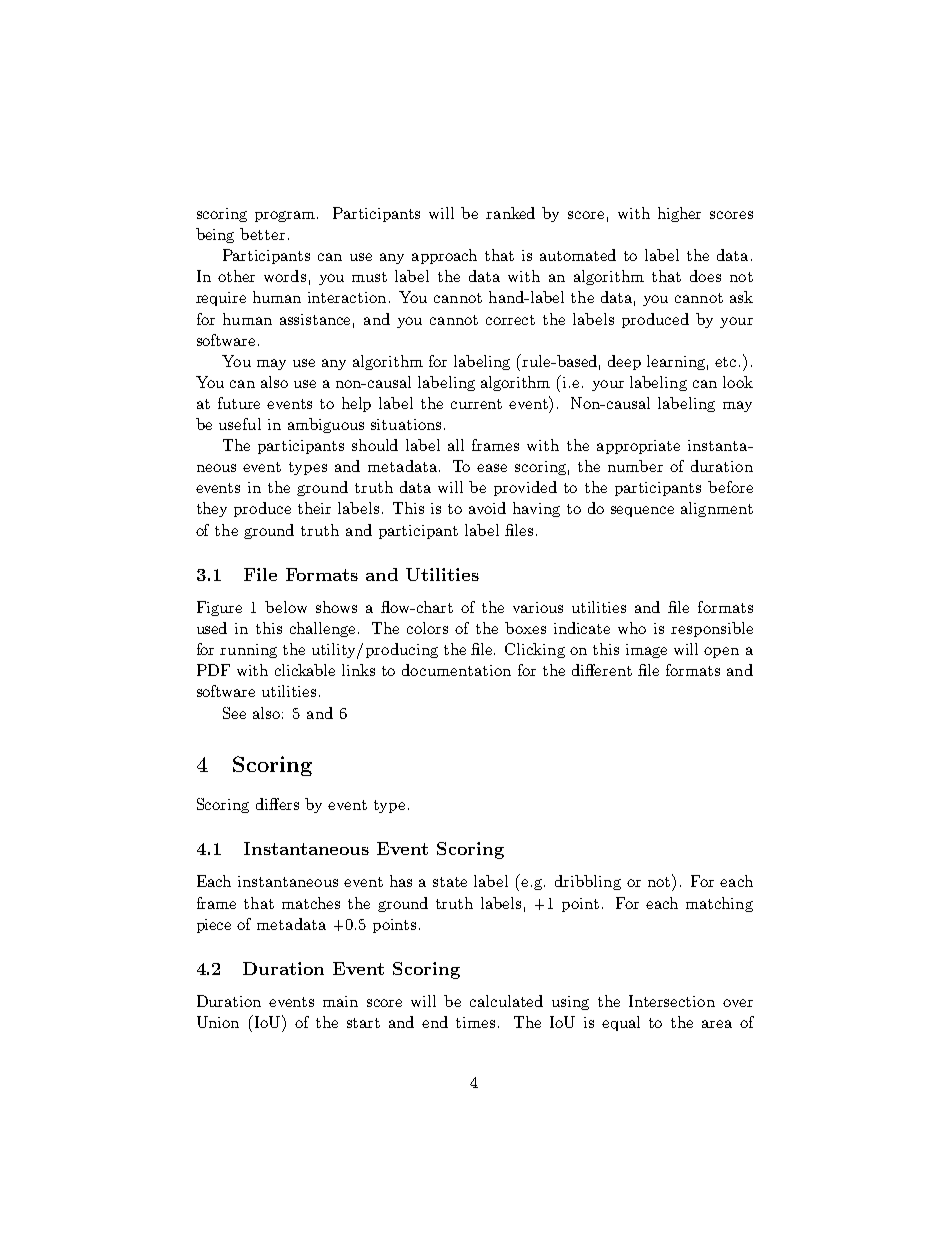 The width and height of the screenshot is (952, 1233). What do you see at coordinates (487, 508) in the screenshot?
I see `avoid` at bounding box center [487, 508].
